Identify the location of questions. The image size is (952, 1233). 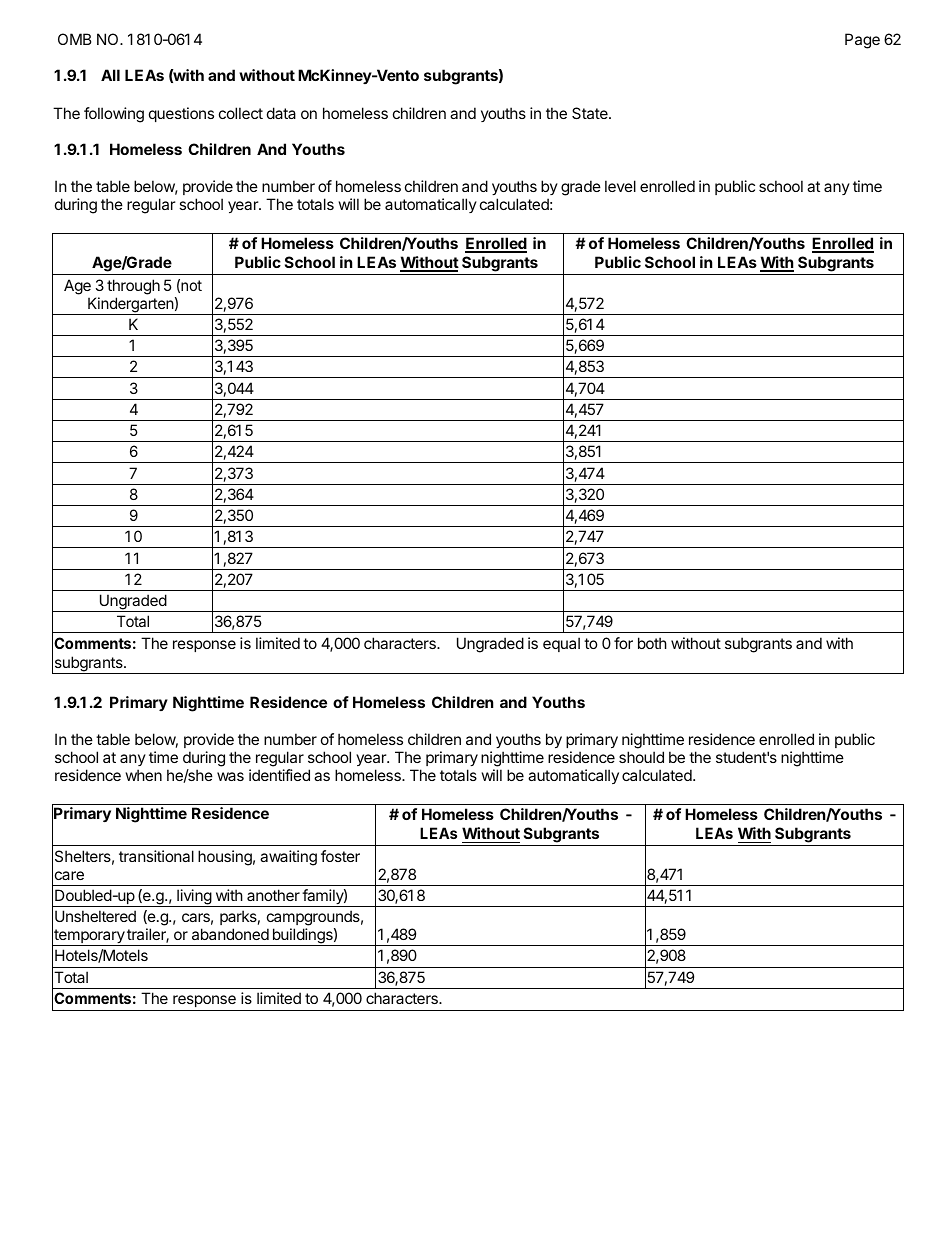
(181, 114).
